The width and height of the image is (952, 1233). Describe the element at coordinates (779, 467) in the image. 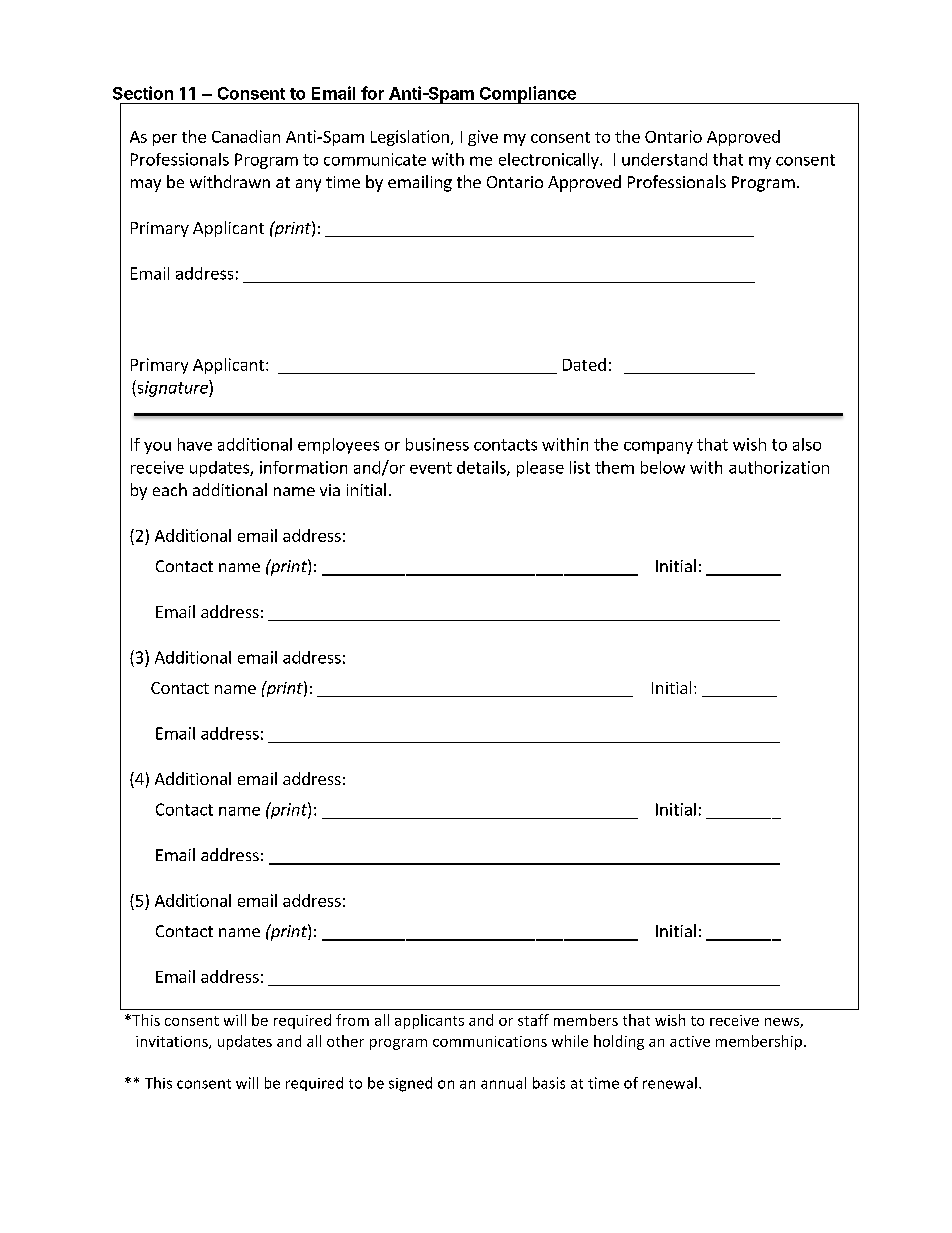

I see `authorization` at that location.
